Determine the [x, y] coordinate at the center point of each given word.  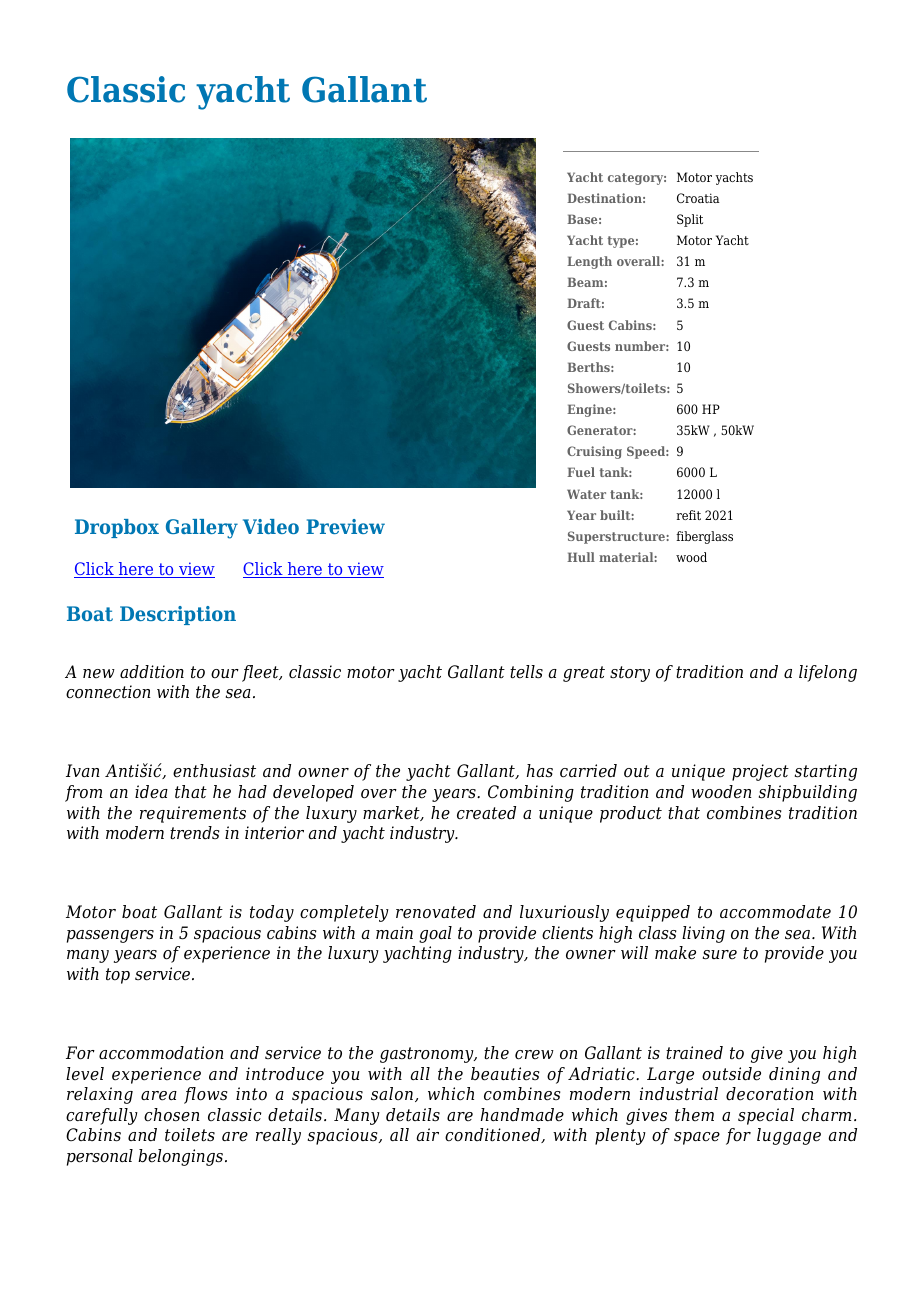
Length [589, 262]
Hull [581, 557]
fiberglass [704, 537]
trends [195, 833]
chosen [172, 1115]
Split [690, 220]
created [486, 813]
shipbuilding [808, 793]
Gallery [202, 529]
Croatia [698, 198]
